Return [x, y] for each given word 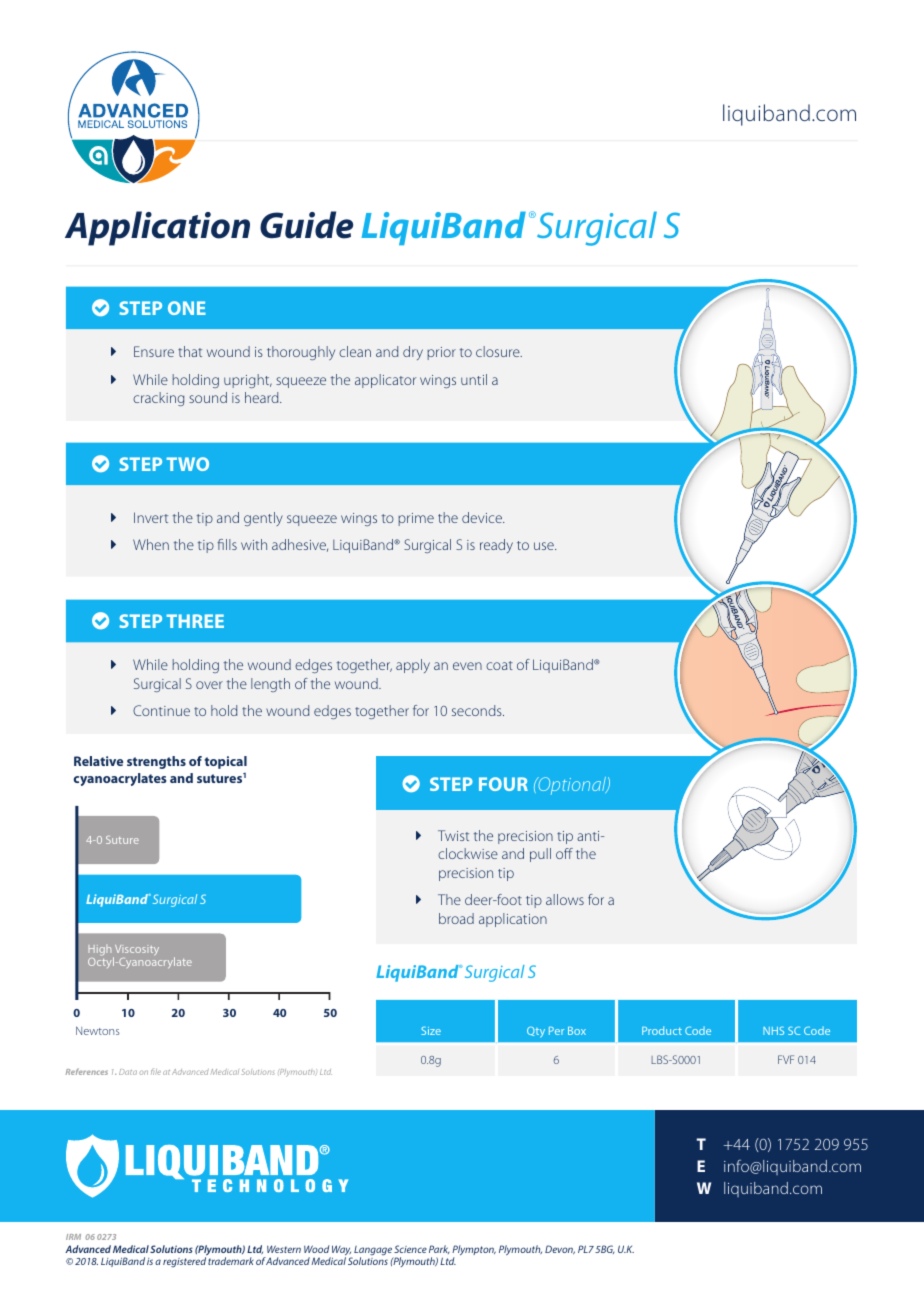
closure [499, 351]
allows [565, 899]
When [151, 544]
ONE [187, 308]
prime [416, 519]
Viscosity [136, 952]
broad [456, 918]
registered [184, 1262]
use [545, 546]
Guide [306, 225]
